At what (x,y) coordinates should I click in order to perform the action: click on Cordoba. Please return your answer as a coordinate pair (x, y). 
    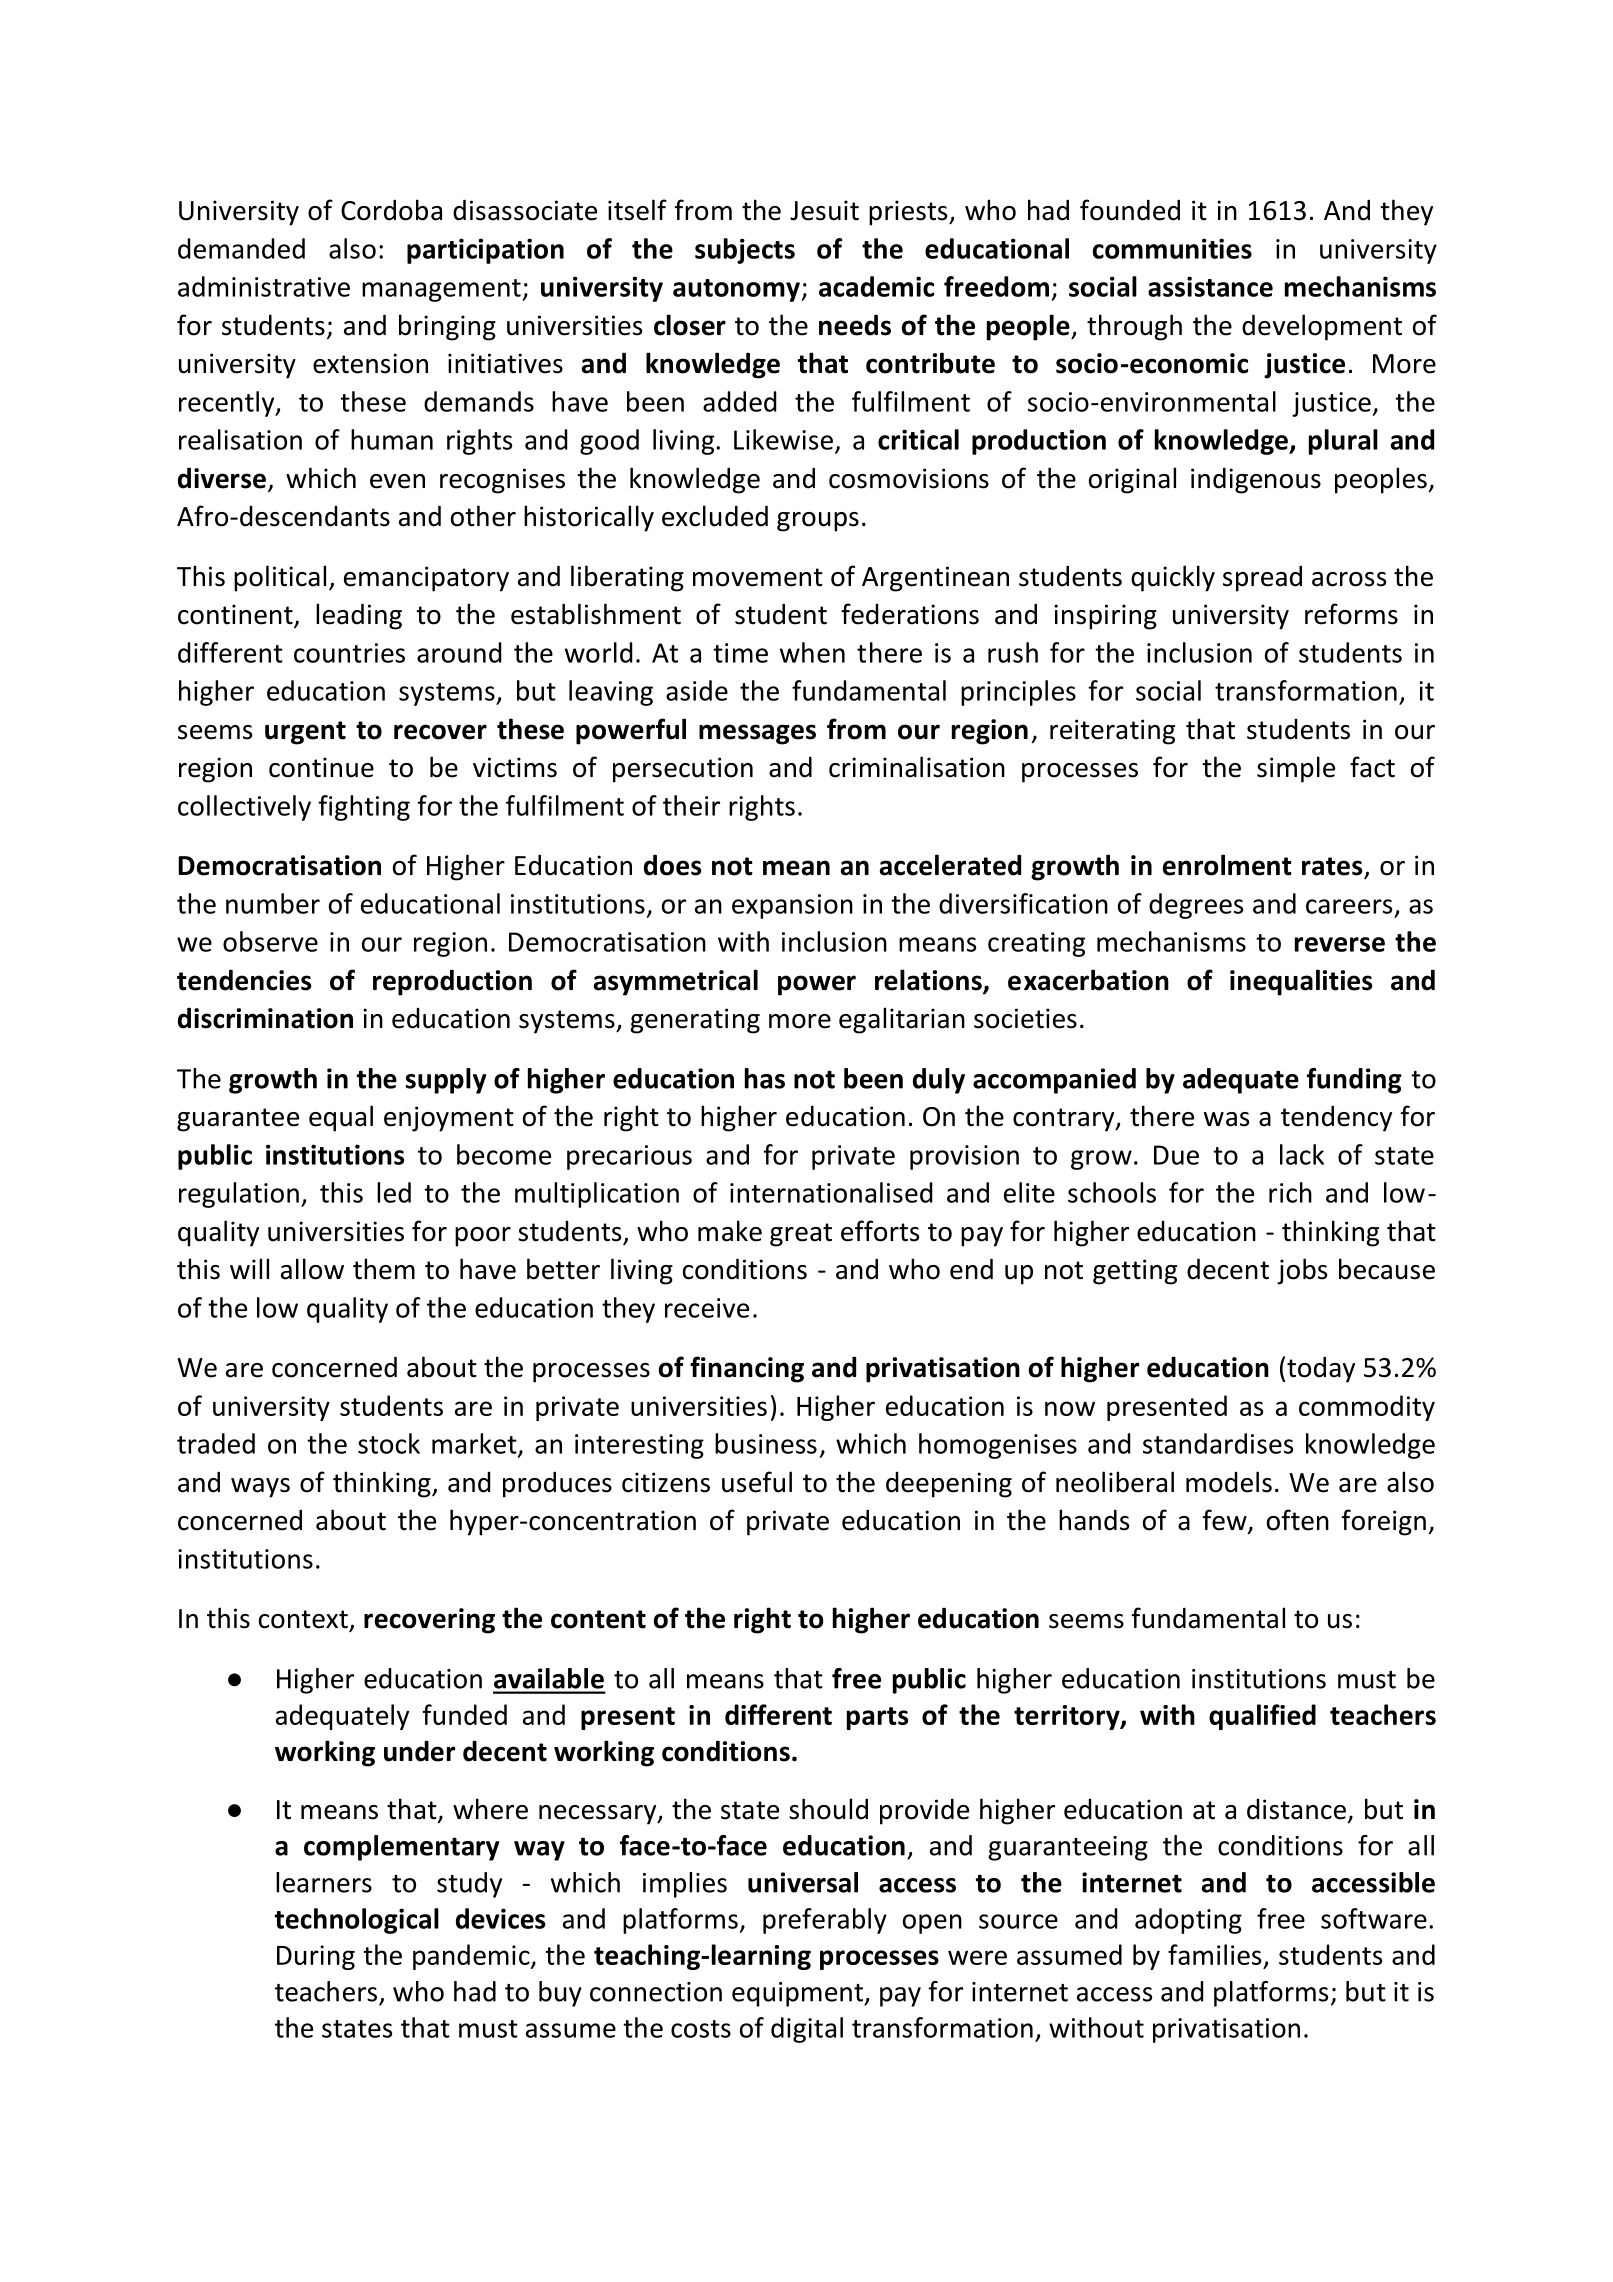
    Looking at the image, I should click on (391, 210).
